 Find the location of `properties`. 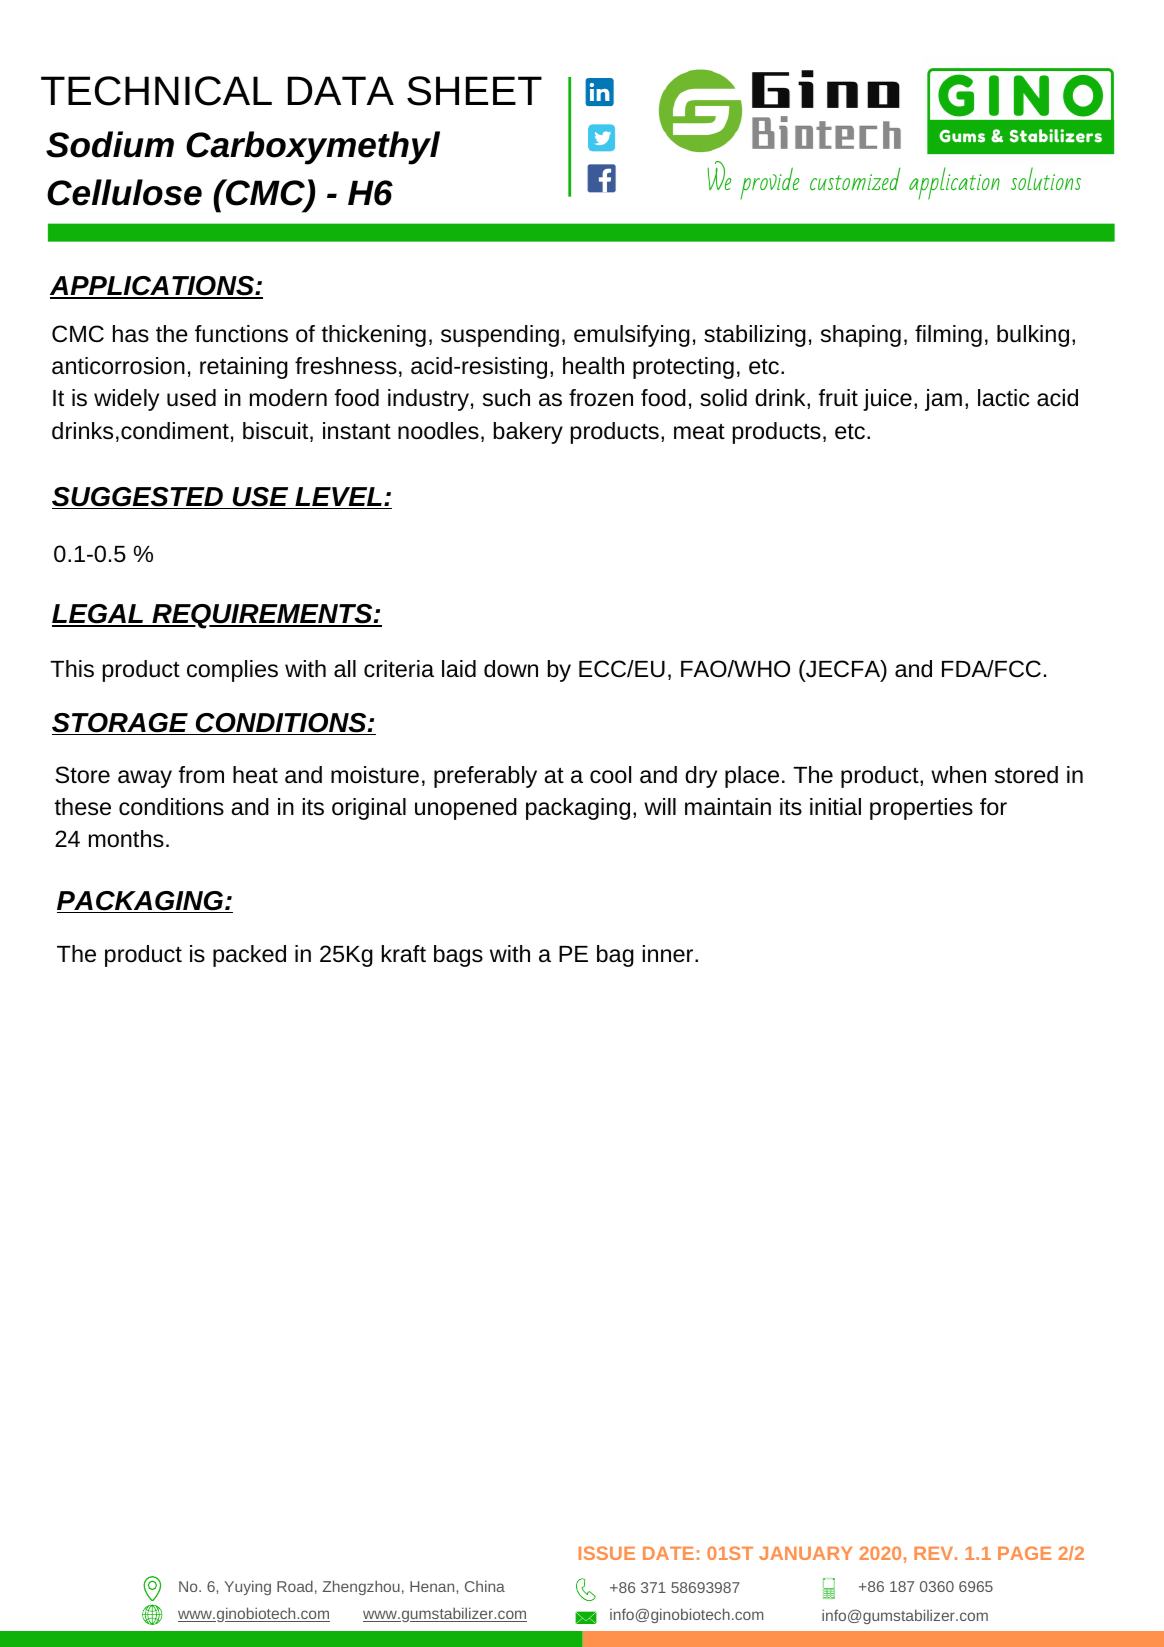

properties is located at coordinates (921, 809).
